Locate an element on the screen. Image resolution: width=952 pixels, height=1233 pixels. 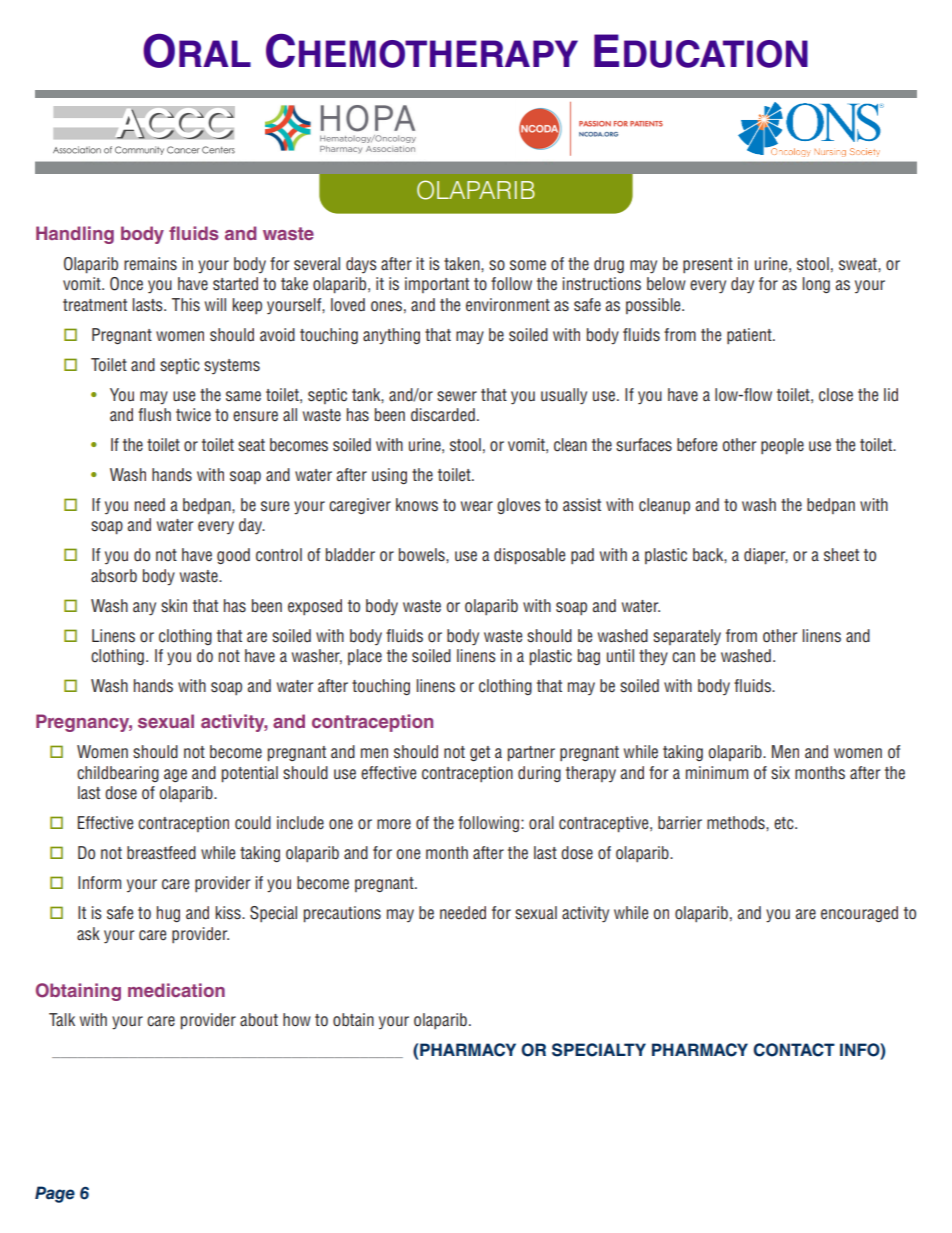
Page is located at coordinates (55, 1194).
